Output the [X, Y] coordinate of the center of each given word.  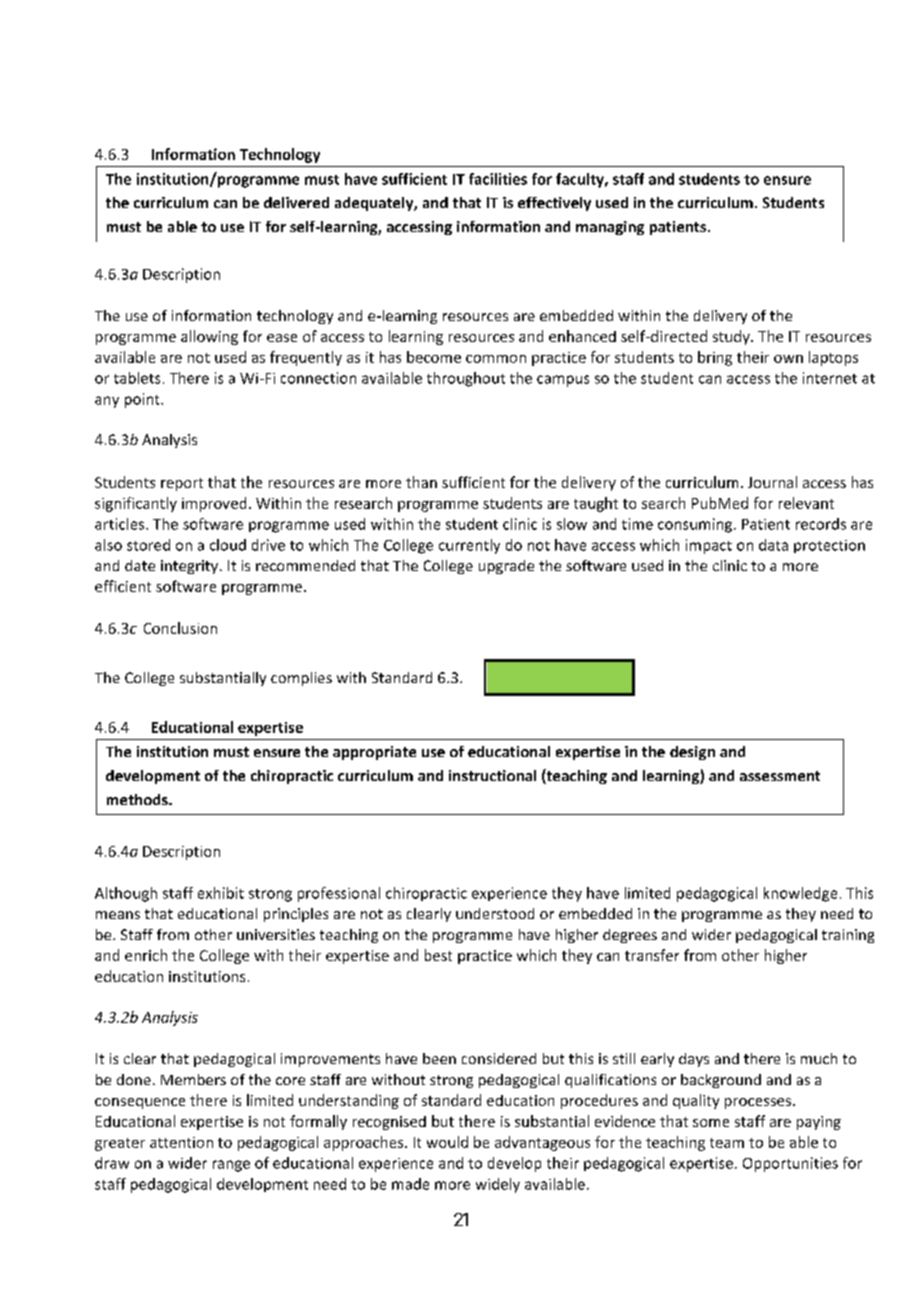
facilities [498, 179]
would [447, 1142]
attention [181, 1142]
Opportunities [790, 1164]
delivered [296, 202]
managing [610, 228]
